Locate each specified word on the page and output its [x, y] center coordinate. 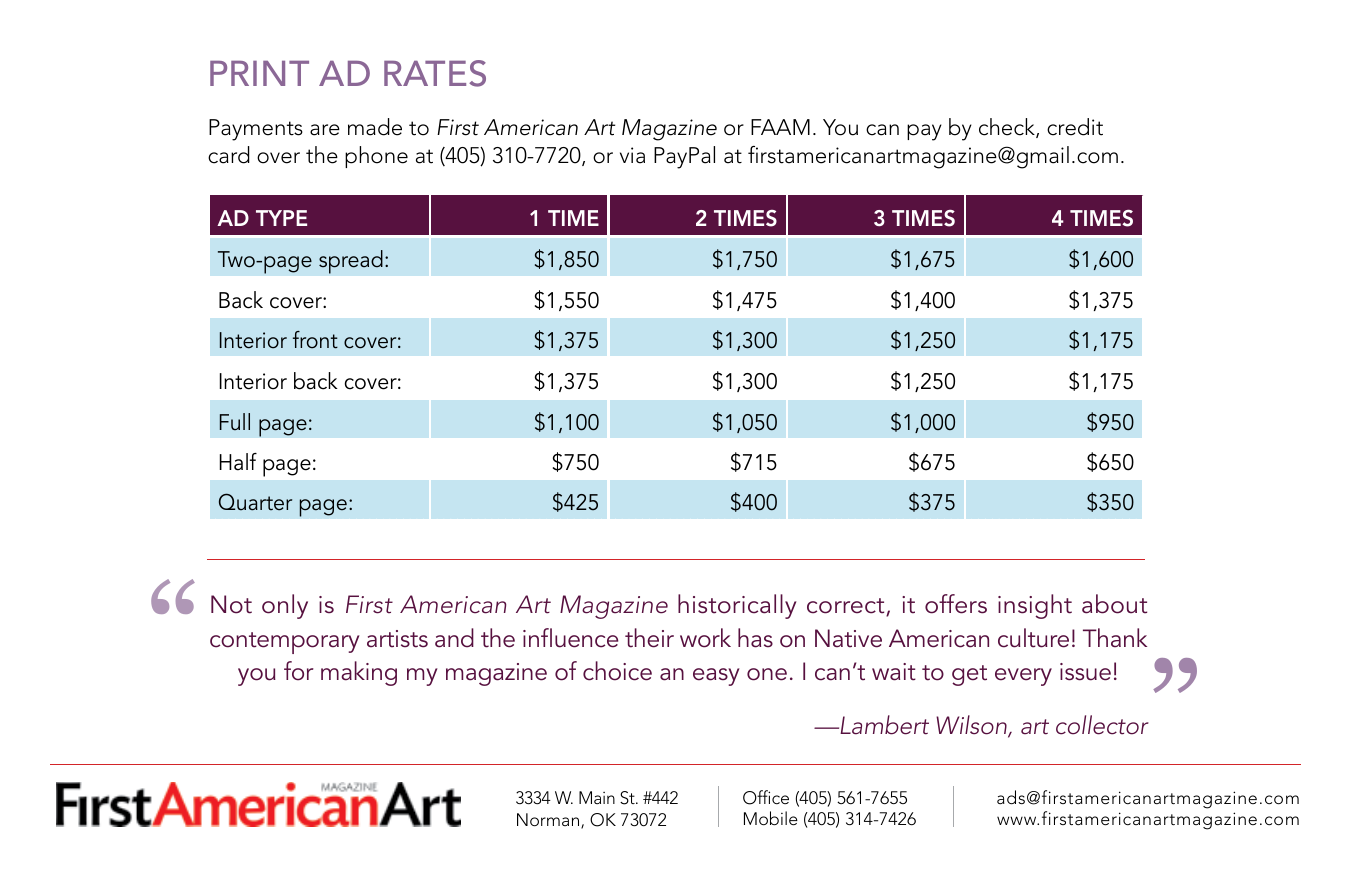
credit [1075, 127]
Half [238, 462]
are [325, 130]
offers [956, 604]
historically [737, 606]
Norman [549, 821]
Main [597, 797]
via [632, 155]
